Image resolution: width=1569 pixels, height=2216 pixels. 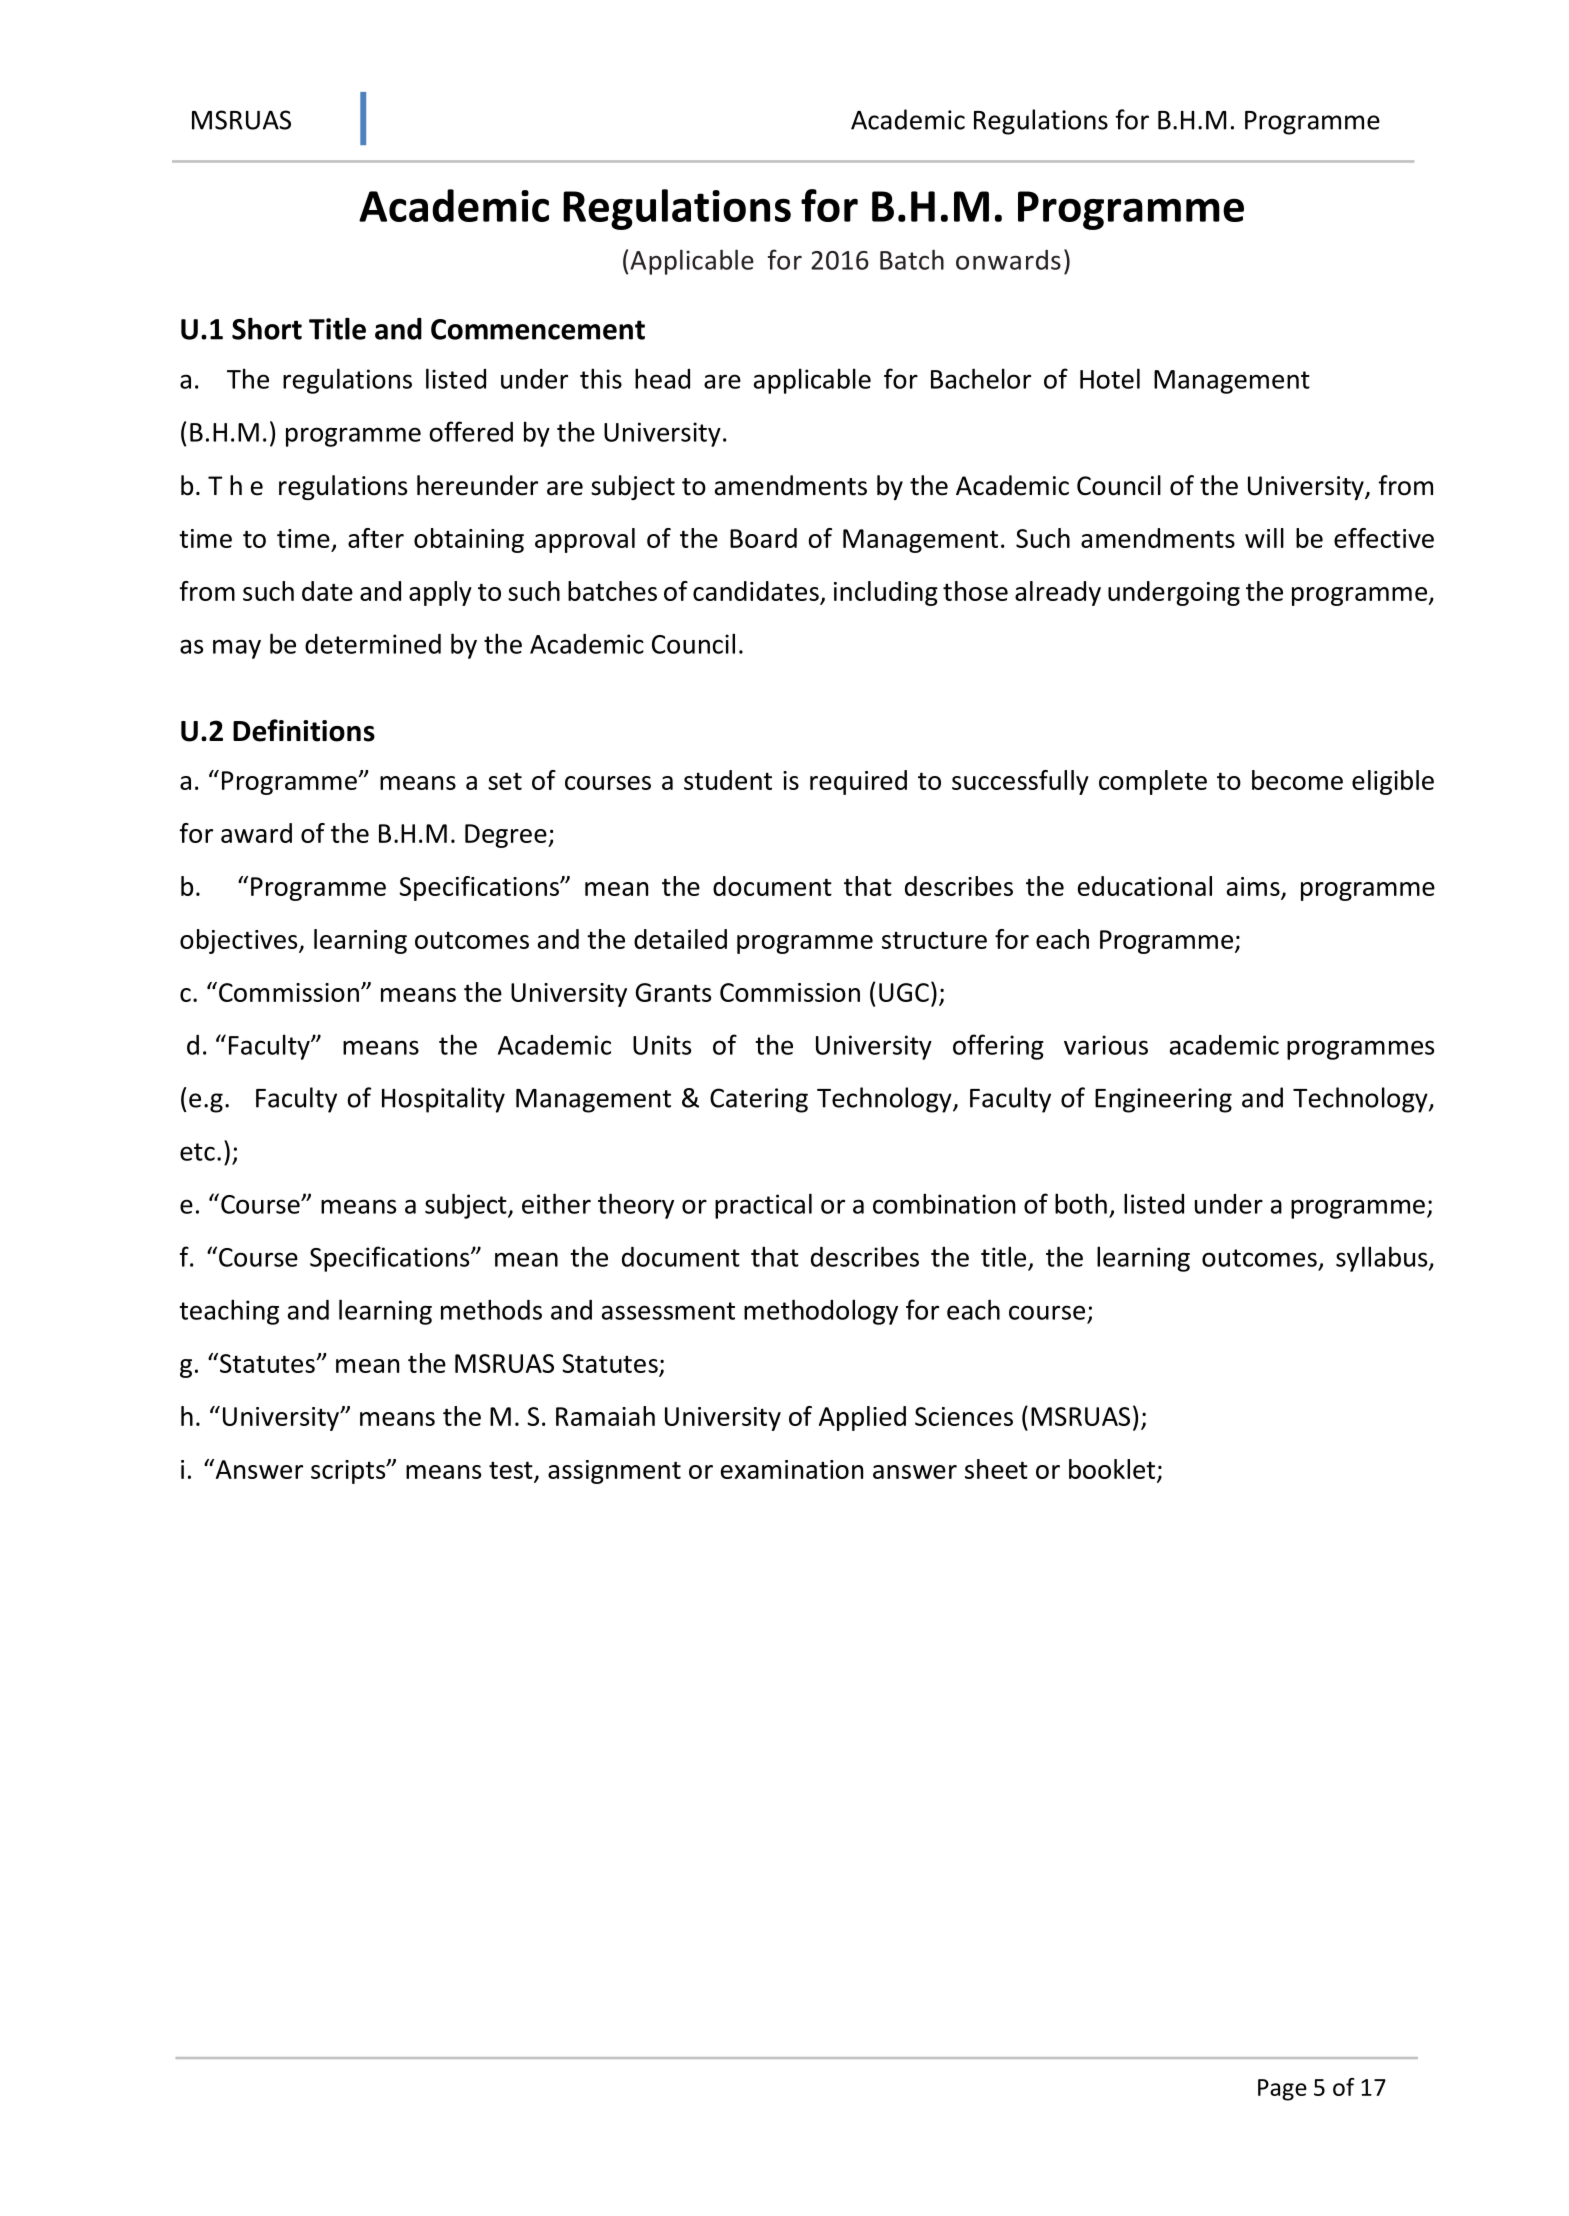 What do you see at coordinates (662, 378) in the screenshot?
I see `head` at bounding box center [662, 378].
